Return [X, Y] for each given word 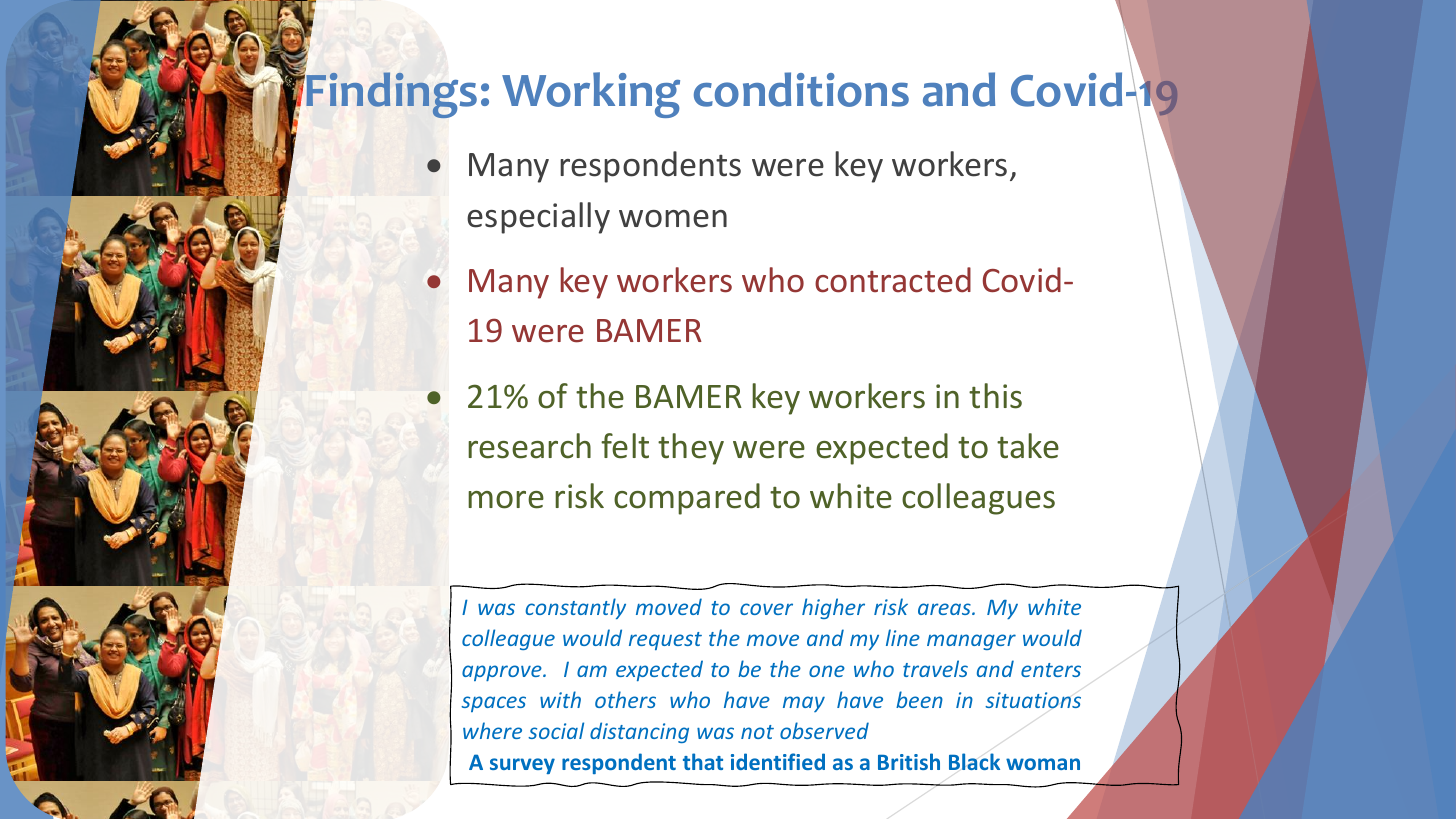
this [995, 396]
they [691, 449]
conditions [801, 89]
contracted [893, 280]
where [492, 730]
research [529, 446]
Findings [391, 95]
